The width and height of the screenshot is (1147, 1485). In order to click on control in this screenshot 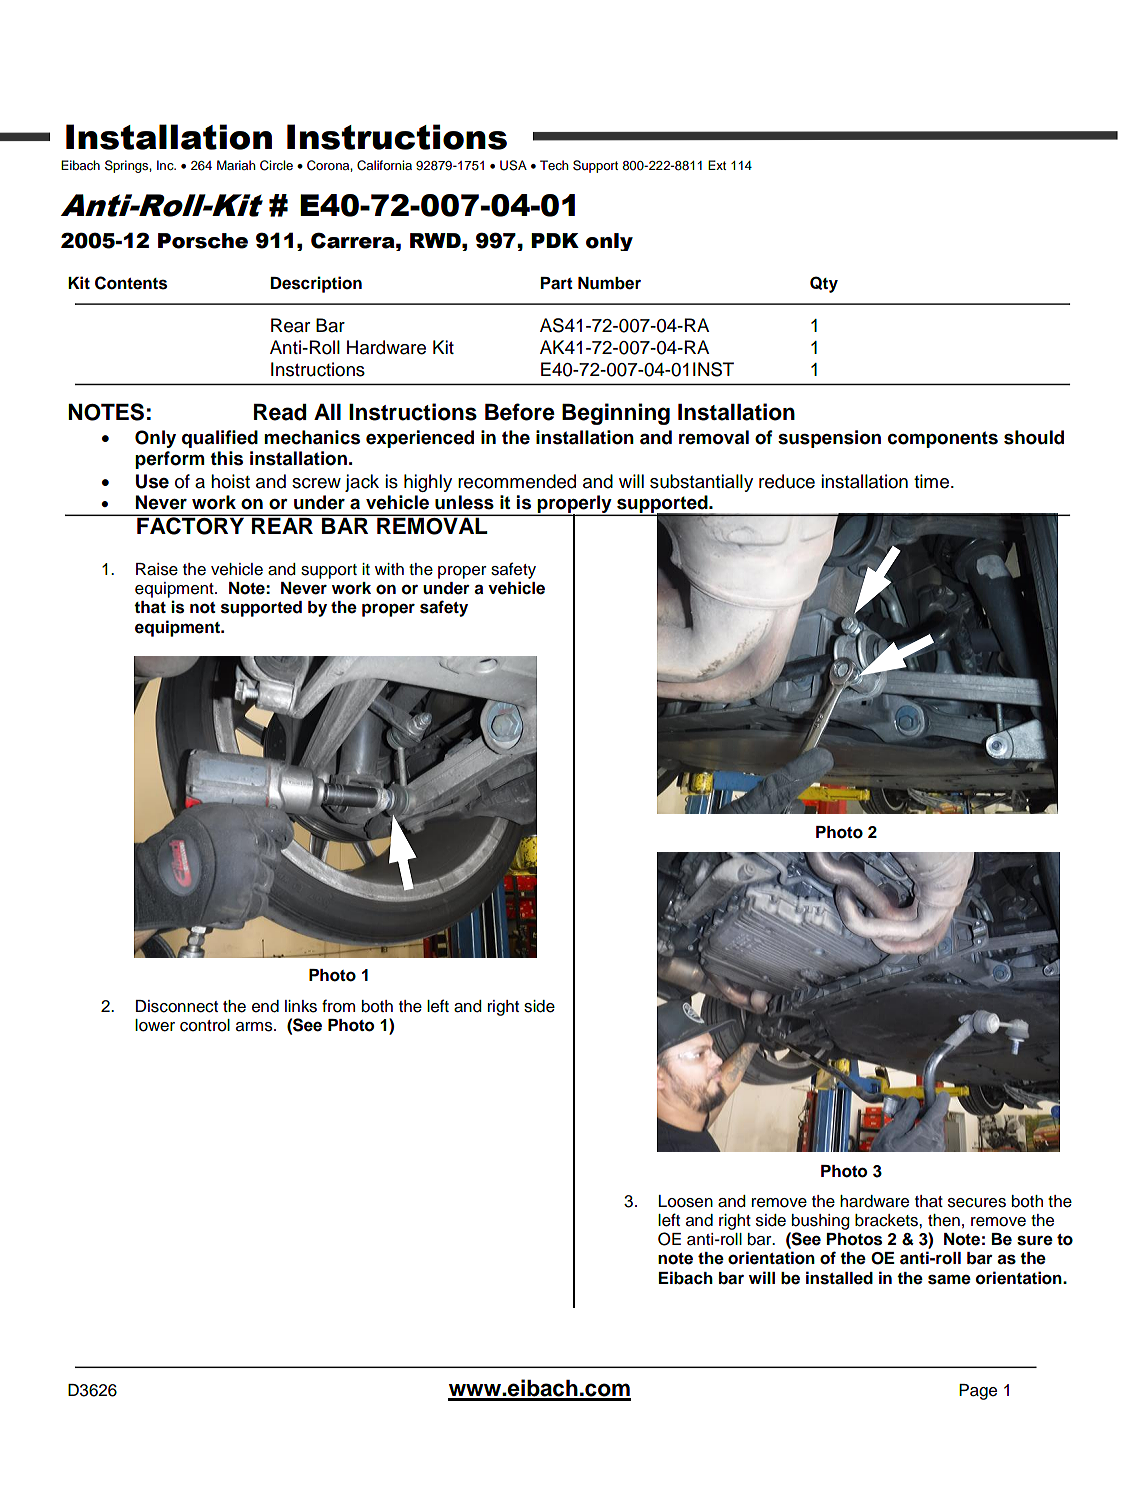, I will do `click(205, 1025)`.
